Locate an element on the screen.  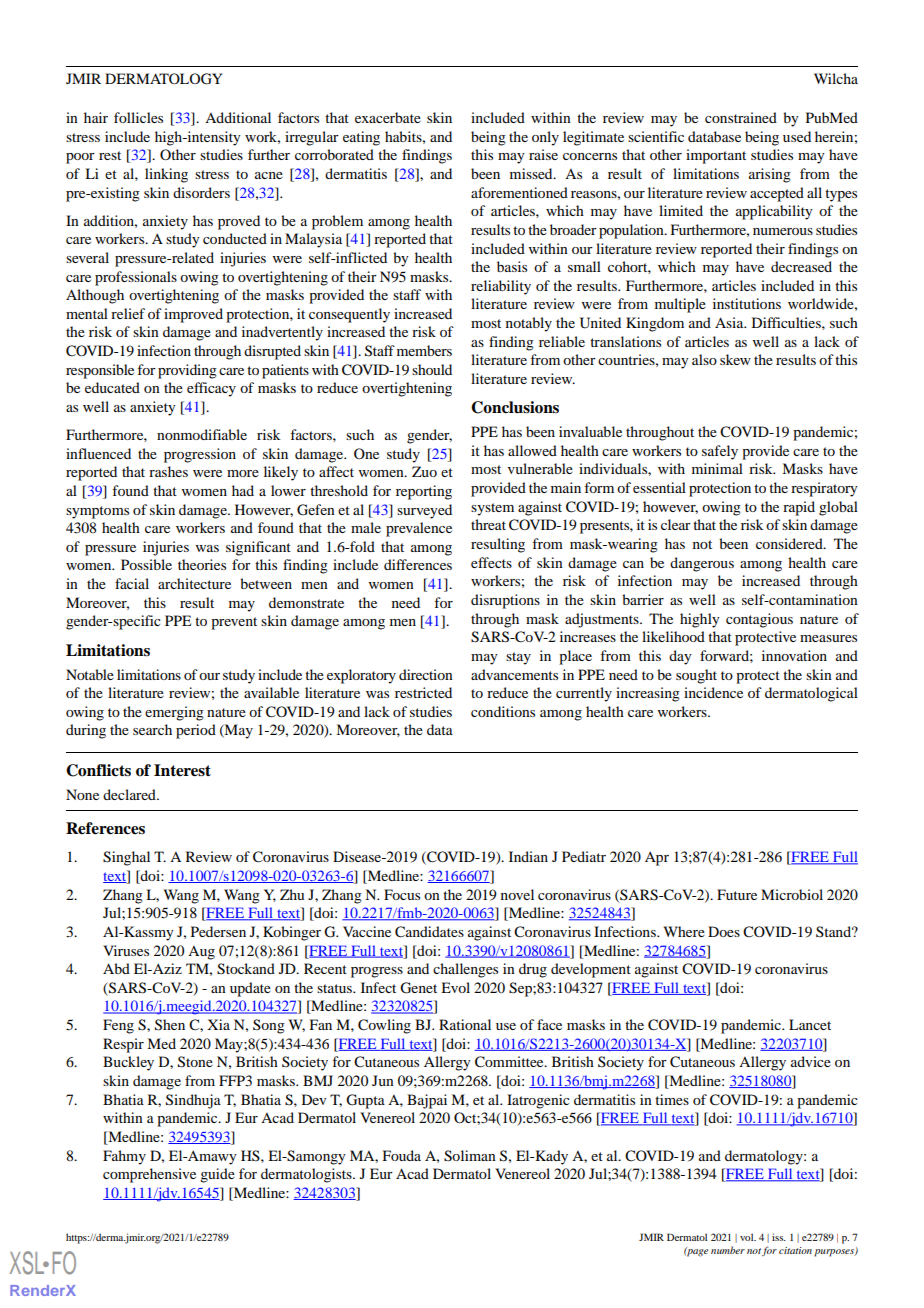
linking is located at coordinates (166, 175).
